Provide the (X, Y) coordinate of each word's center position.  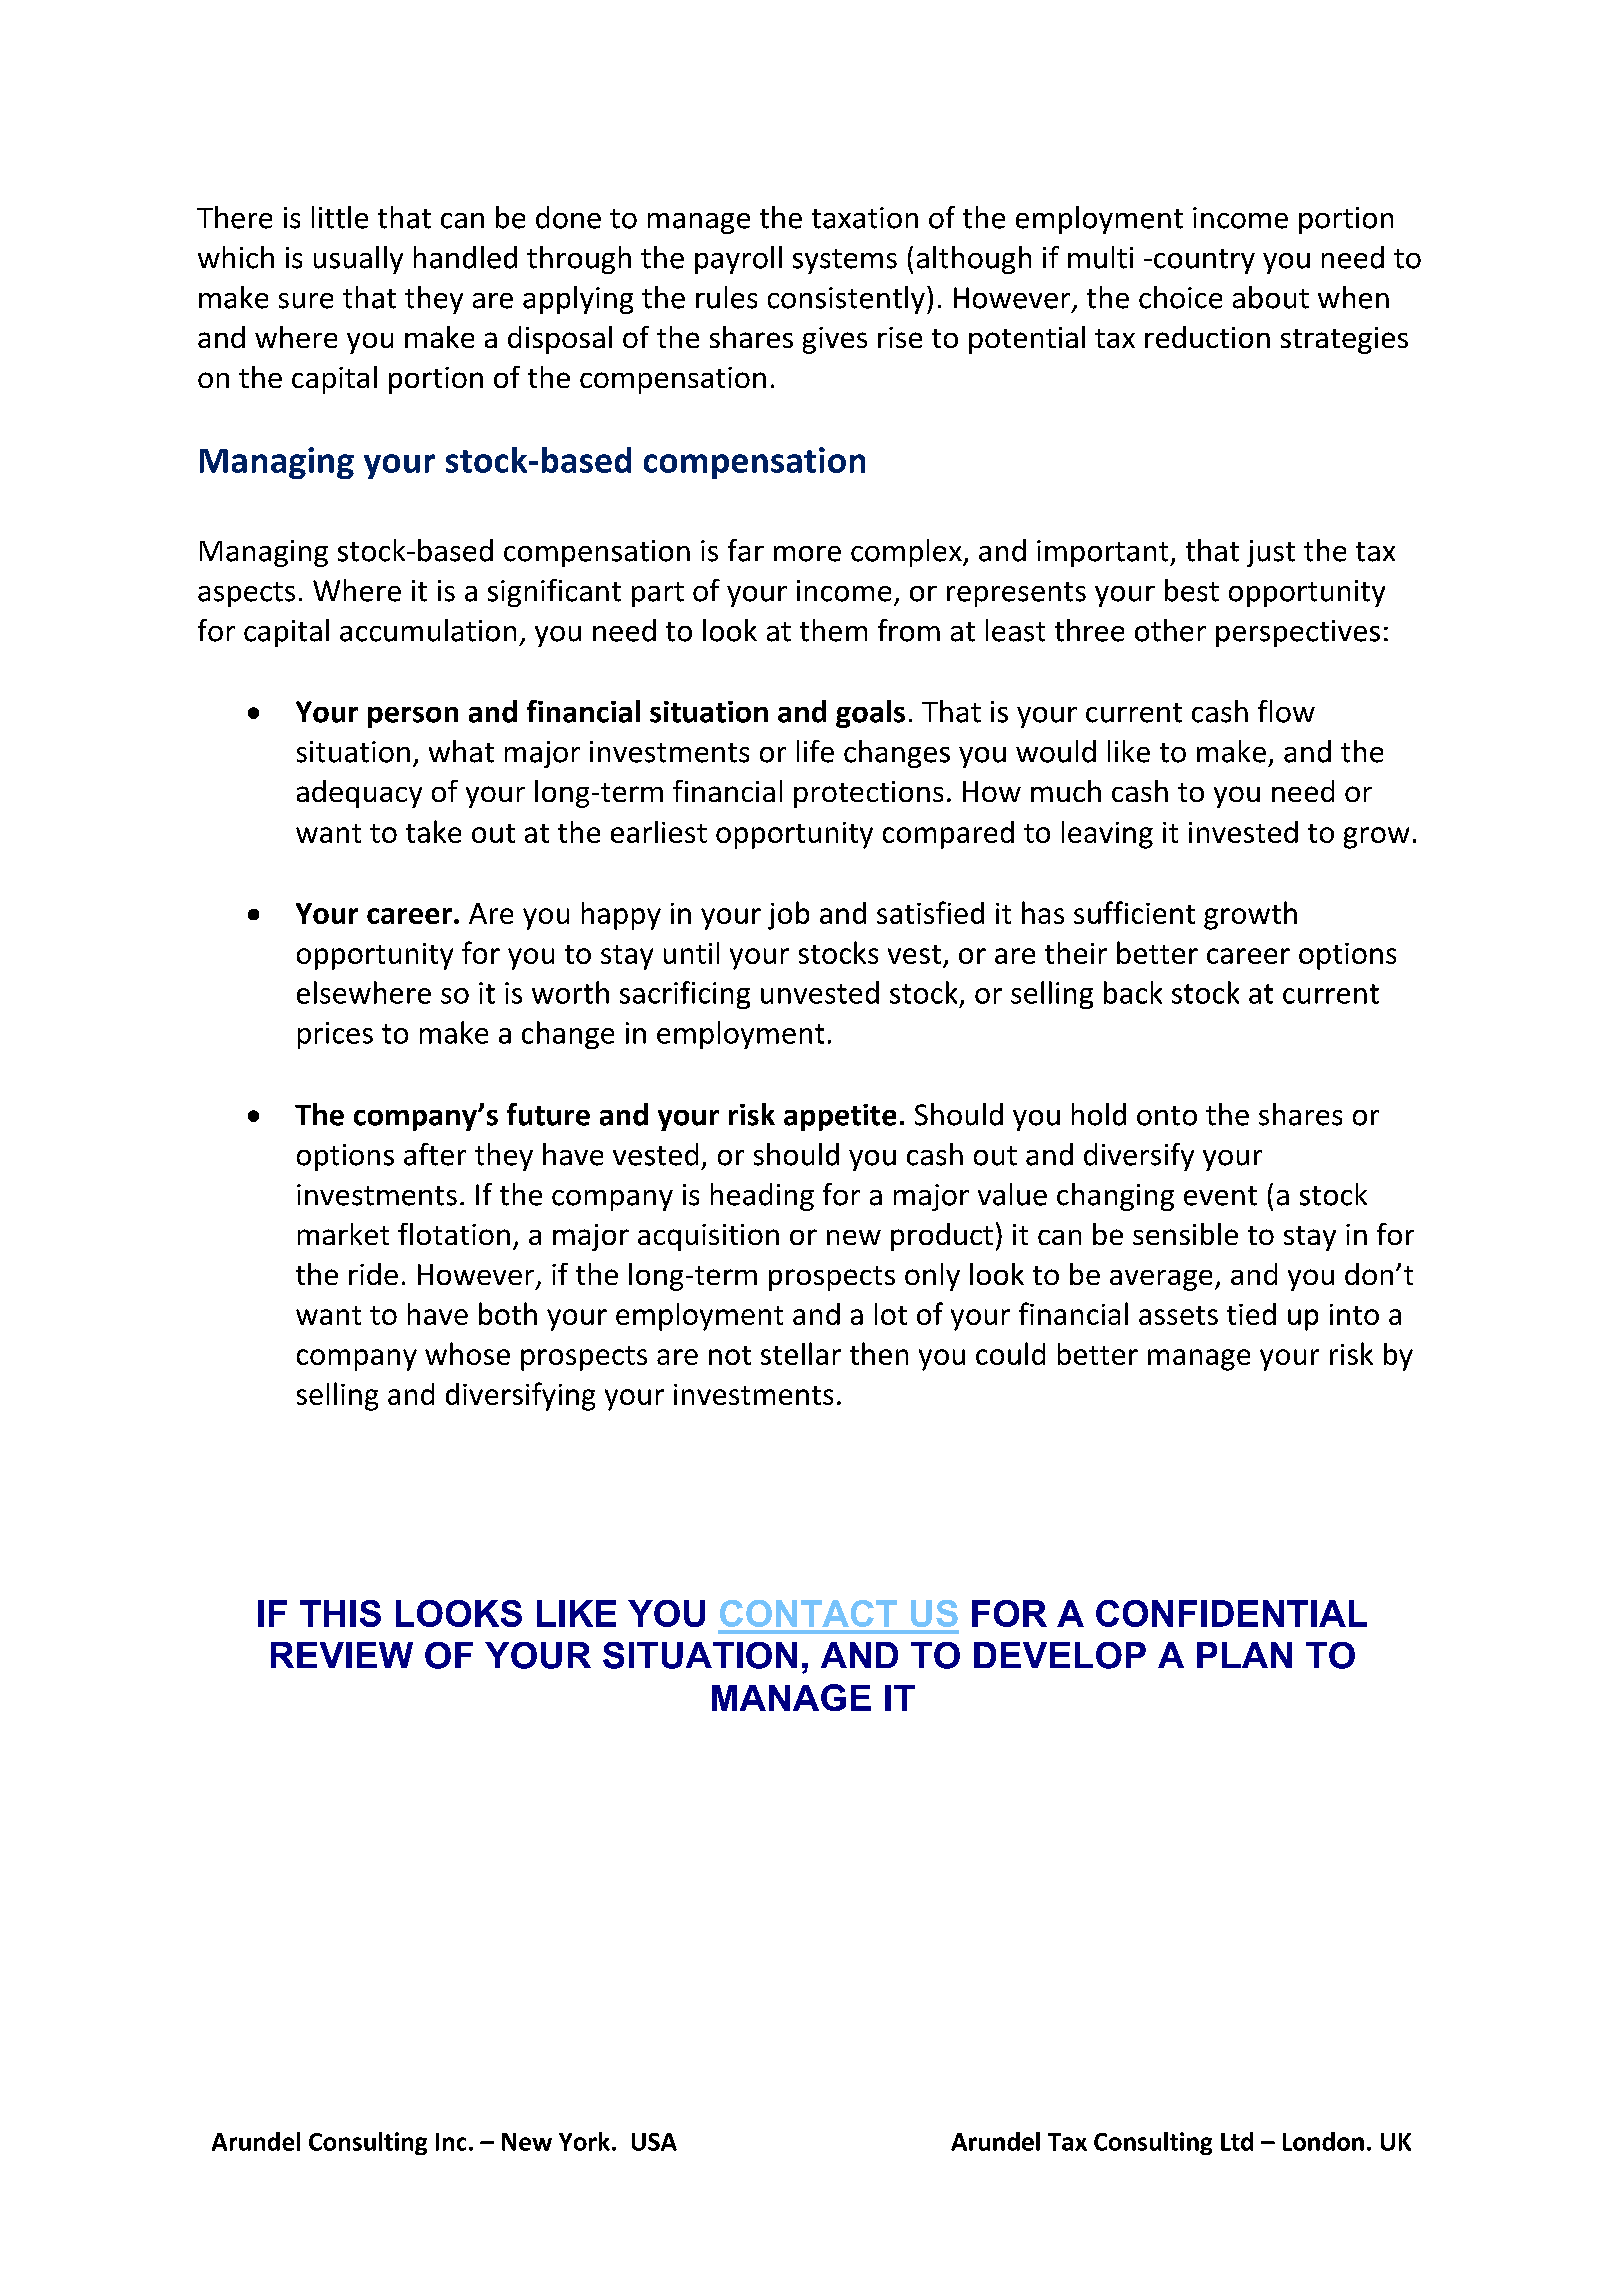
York (584, 2141)
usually (358, 260)
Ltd (1237, 2141)
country (1204, 261)
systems (845, 261)
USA (654, 2142)
